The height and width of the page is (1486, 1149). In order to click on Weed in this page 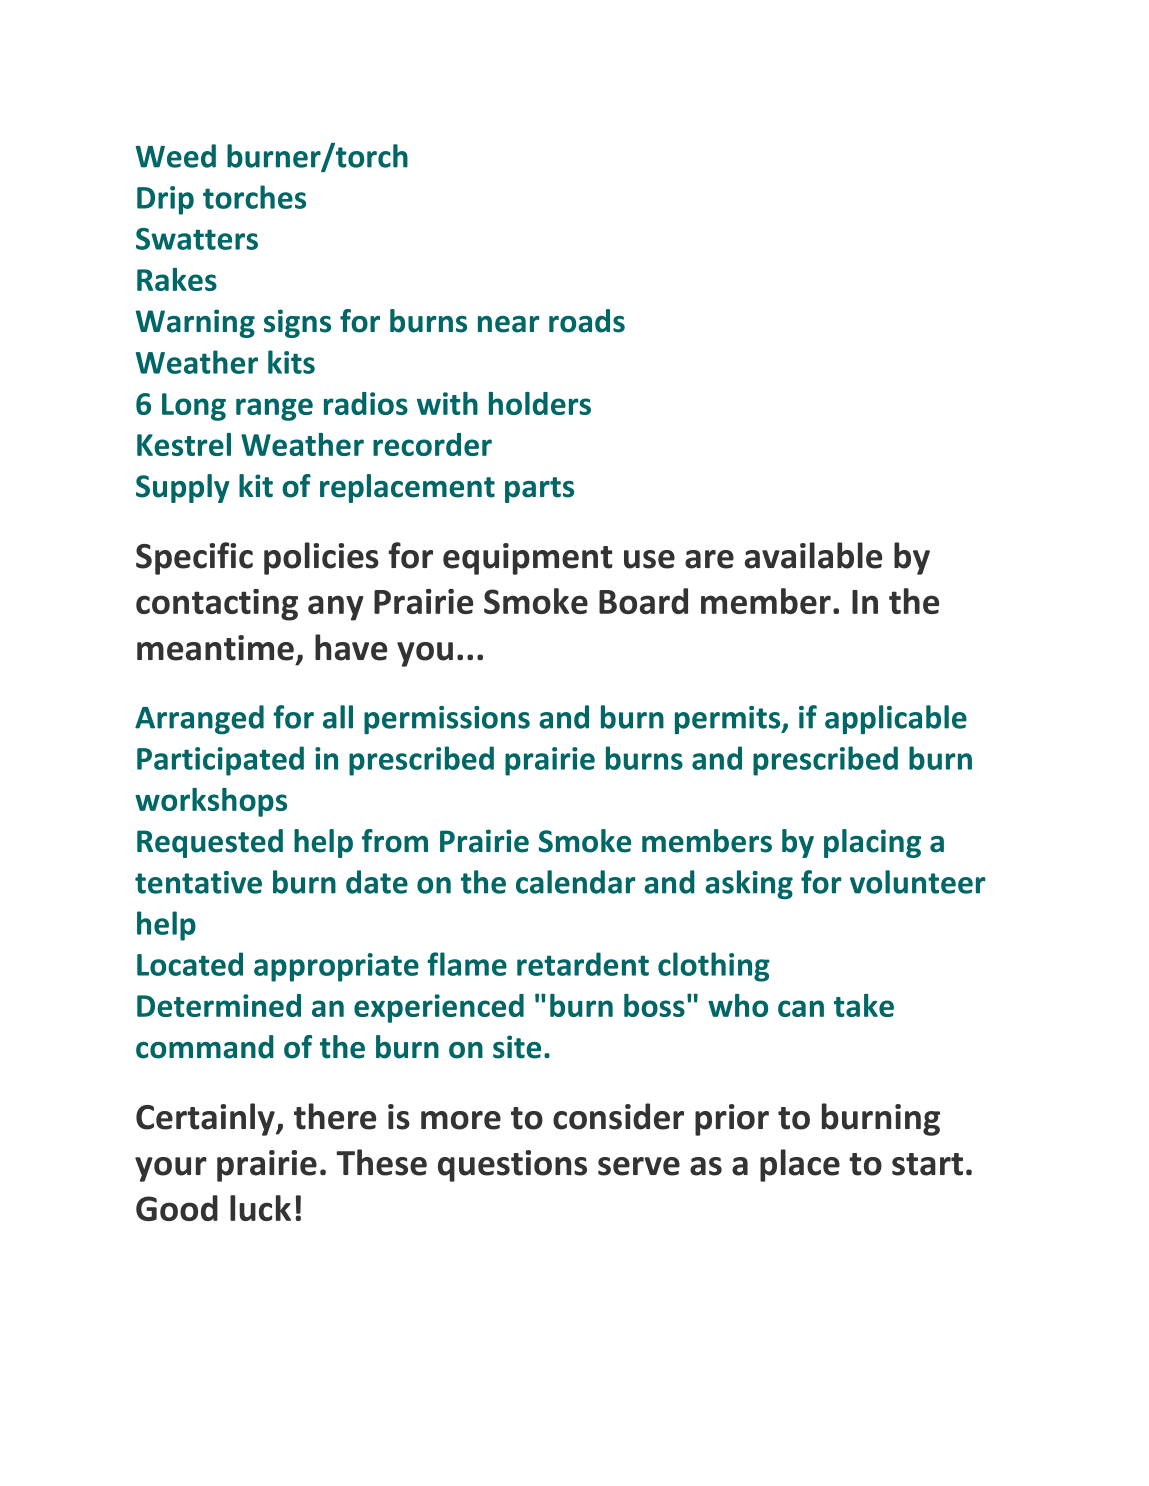, I will do `click(176, 156)`.
